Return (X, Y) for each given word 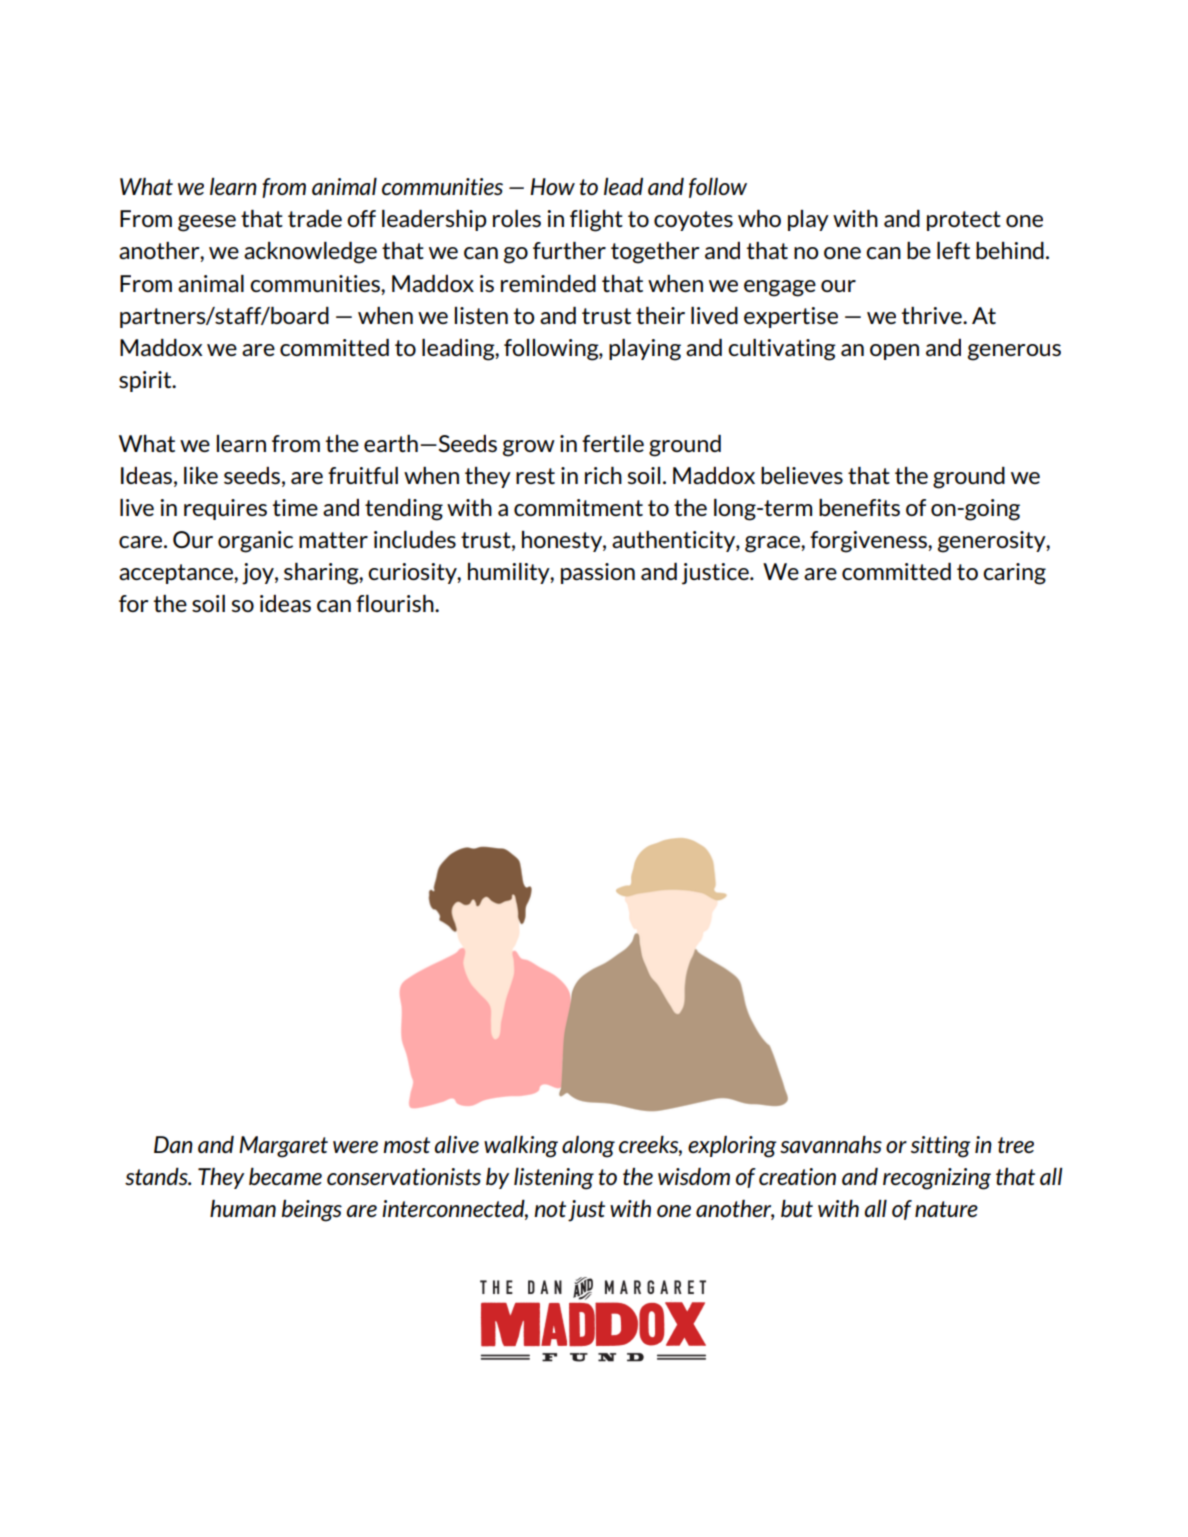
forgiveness (869, 542)
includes (415, 539)
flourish (396, 603)
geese (207, 223)
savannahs (831, 1144)
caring (1014, 574)
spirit (146, 381)
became (285, 1176)
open (894, 352)
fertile (613, 443)
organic (255, 542)
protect (964, 221)
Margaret (283, 1147)
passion (598, 573)
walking (521, 1147)
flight (596, 221)
